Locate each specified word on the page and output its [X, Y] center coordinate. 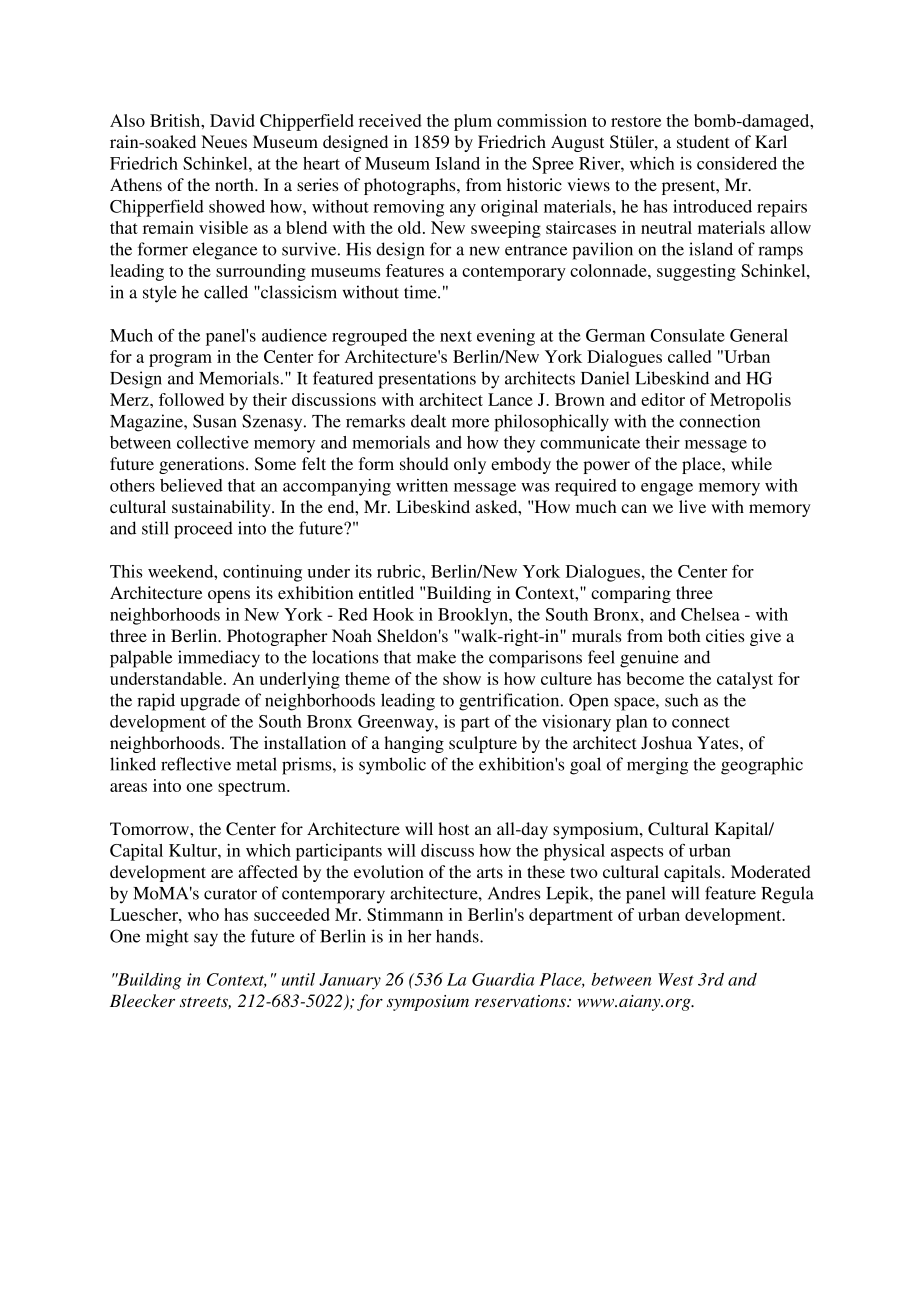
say [206, 940]
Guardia [503, 979]
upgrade [210, 702]
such [681, 700]
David [232, 120]
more [470, 423]
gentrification [510, 702]
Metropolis [750, 401]
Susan [215, 421]
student [703, 141]
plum [473, 122]
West [676, 979]
